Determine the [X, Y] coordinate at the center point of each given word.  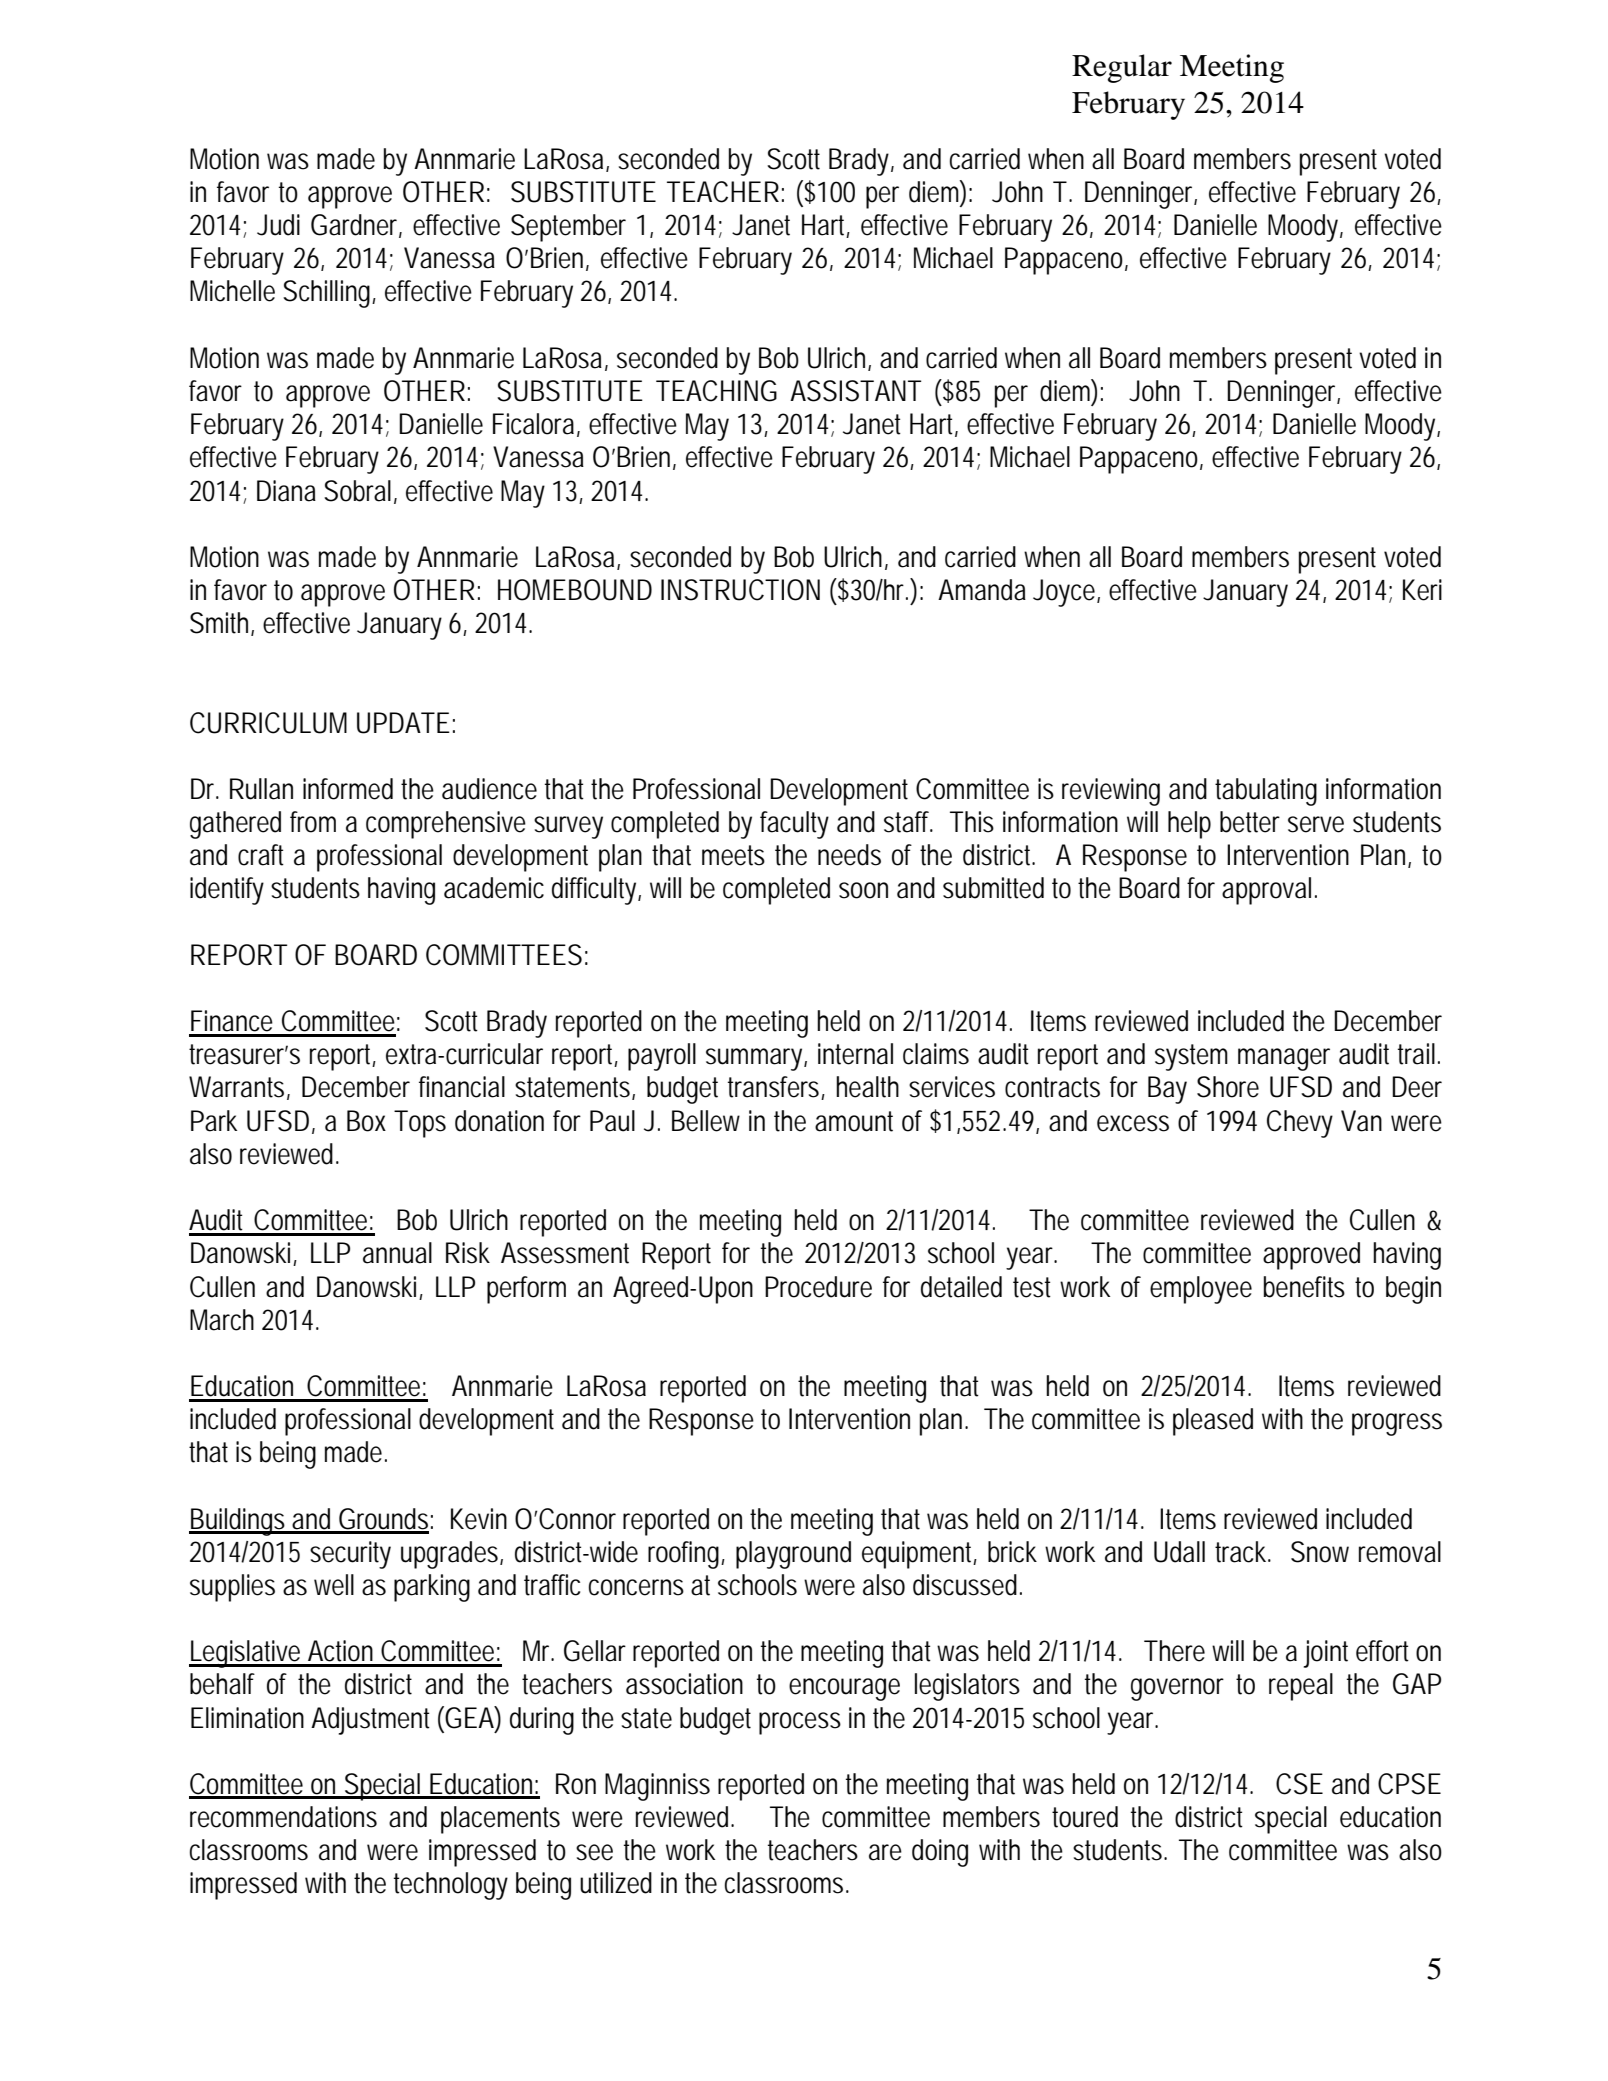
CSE [1299, 1784]
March [222, 1320]
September [568, 228]
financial [462, 1087]
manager [1284, 1059]
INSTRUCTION [740, 590]
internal [855, 1054]
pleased [1213, 1422]
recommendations [283, 1817]
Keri [1422, 590]
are [885, 1852]
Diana [286, 491]
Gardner [356, 226]
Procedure [818, 1287]
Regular [1122, 68]
